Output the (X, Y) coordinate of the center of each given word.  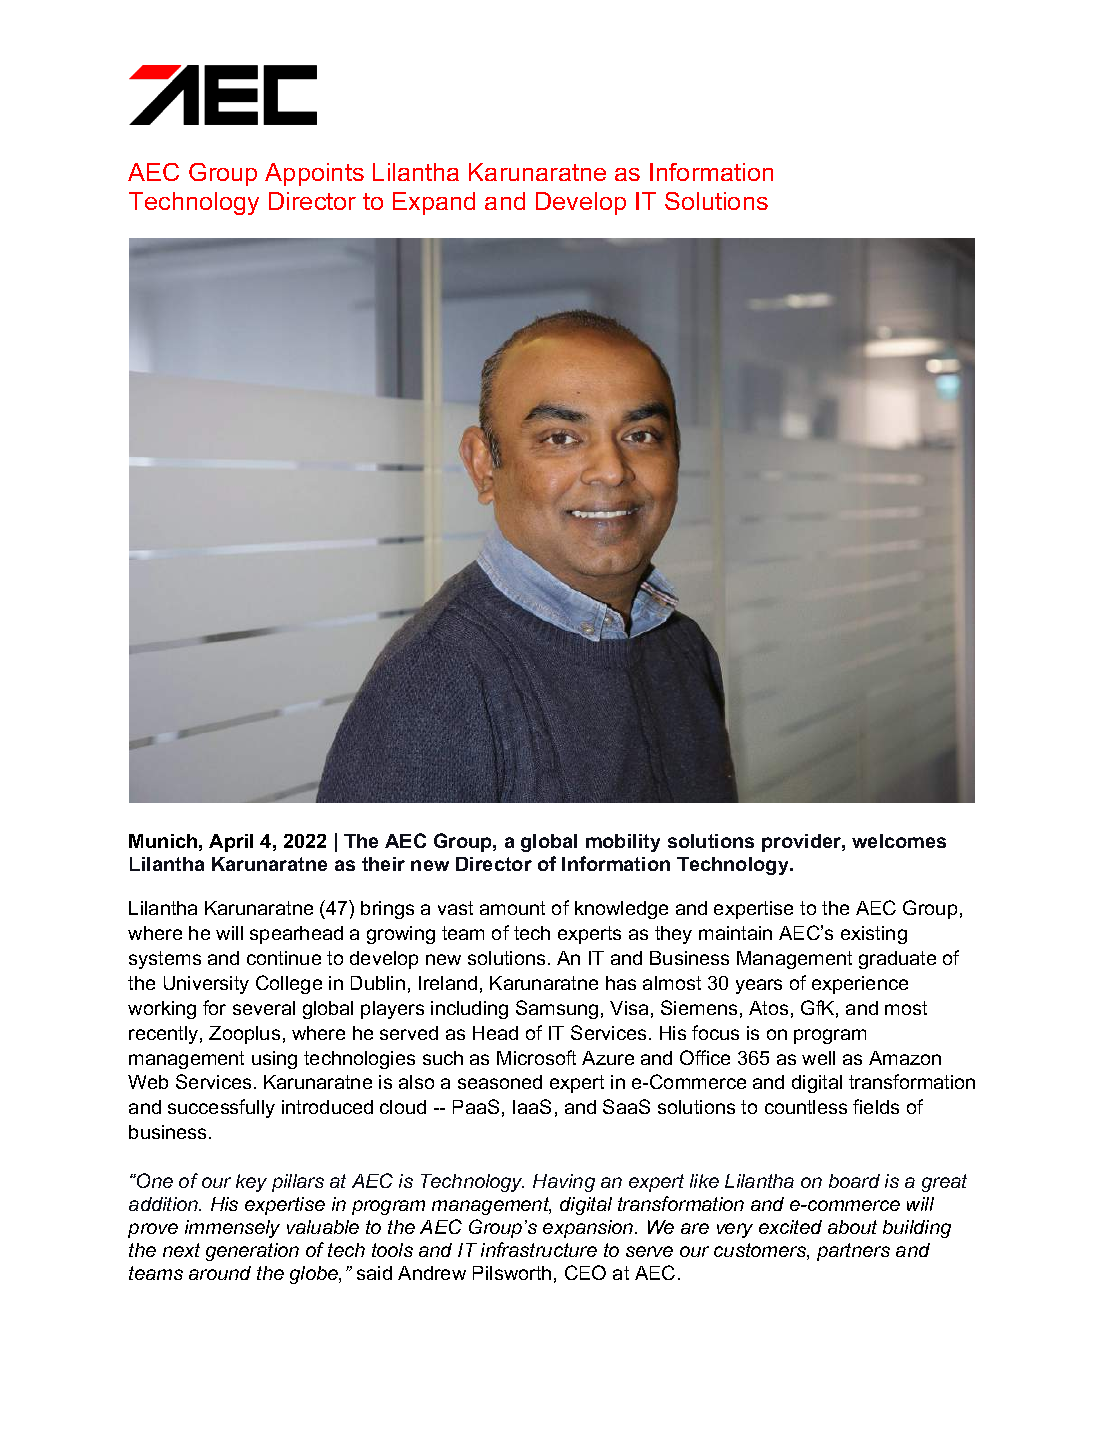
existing (874, 935)
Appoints (314, 174)
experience (860, 985)
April (231, 843)
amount (512, 908)
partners (853, 1252)
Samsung (557, 1009)
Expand (434, 203)
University (206, 985)
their (383, 864)
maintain (735, 933)
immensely (232, 1229)
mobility (623, 843)
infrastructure (539, 1249)
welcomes (899, 841)
